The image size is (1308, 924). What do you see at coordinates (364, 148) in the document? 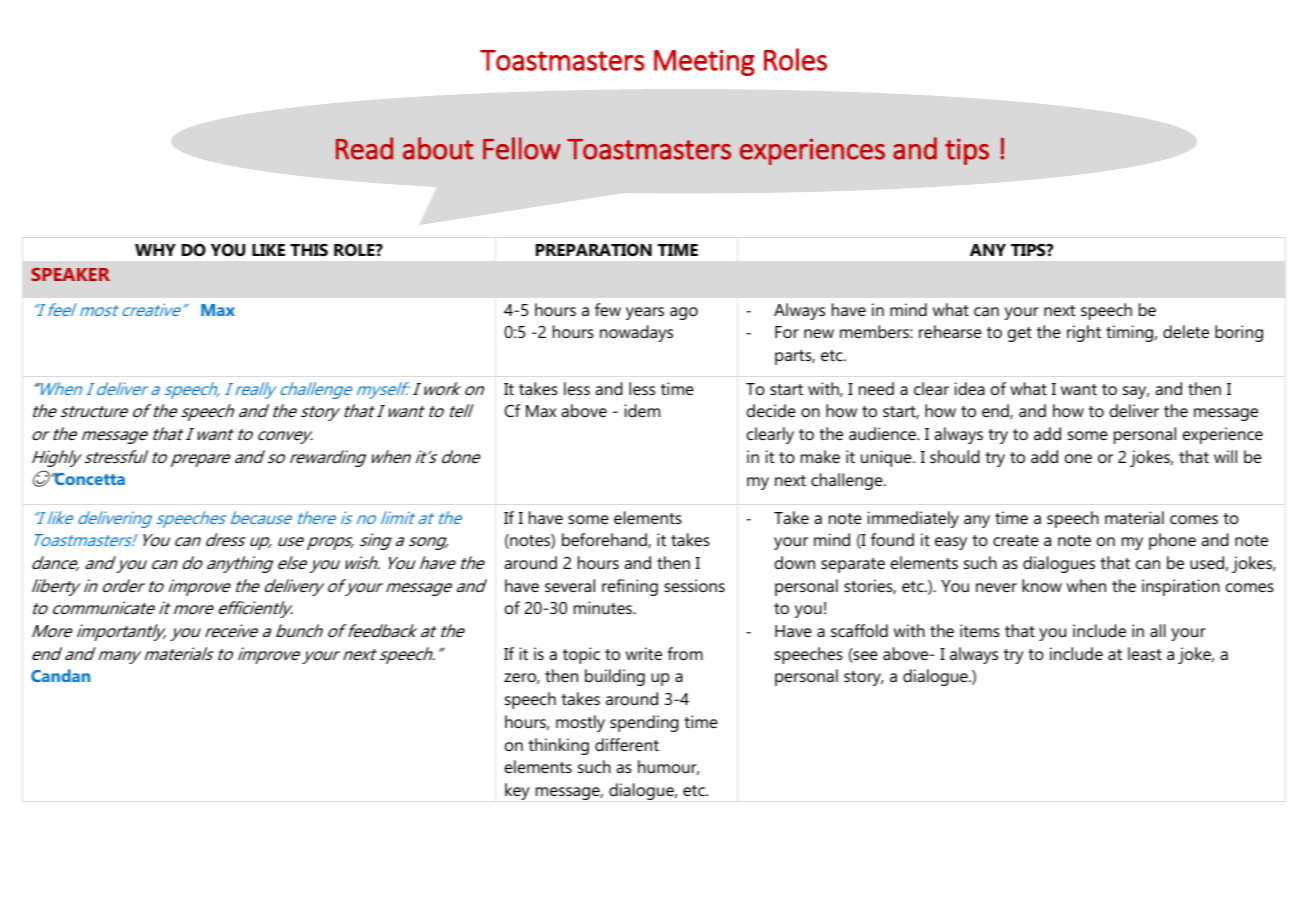
I see `Read` at bounding box center [364, 148].
